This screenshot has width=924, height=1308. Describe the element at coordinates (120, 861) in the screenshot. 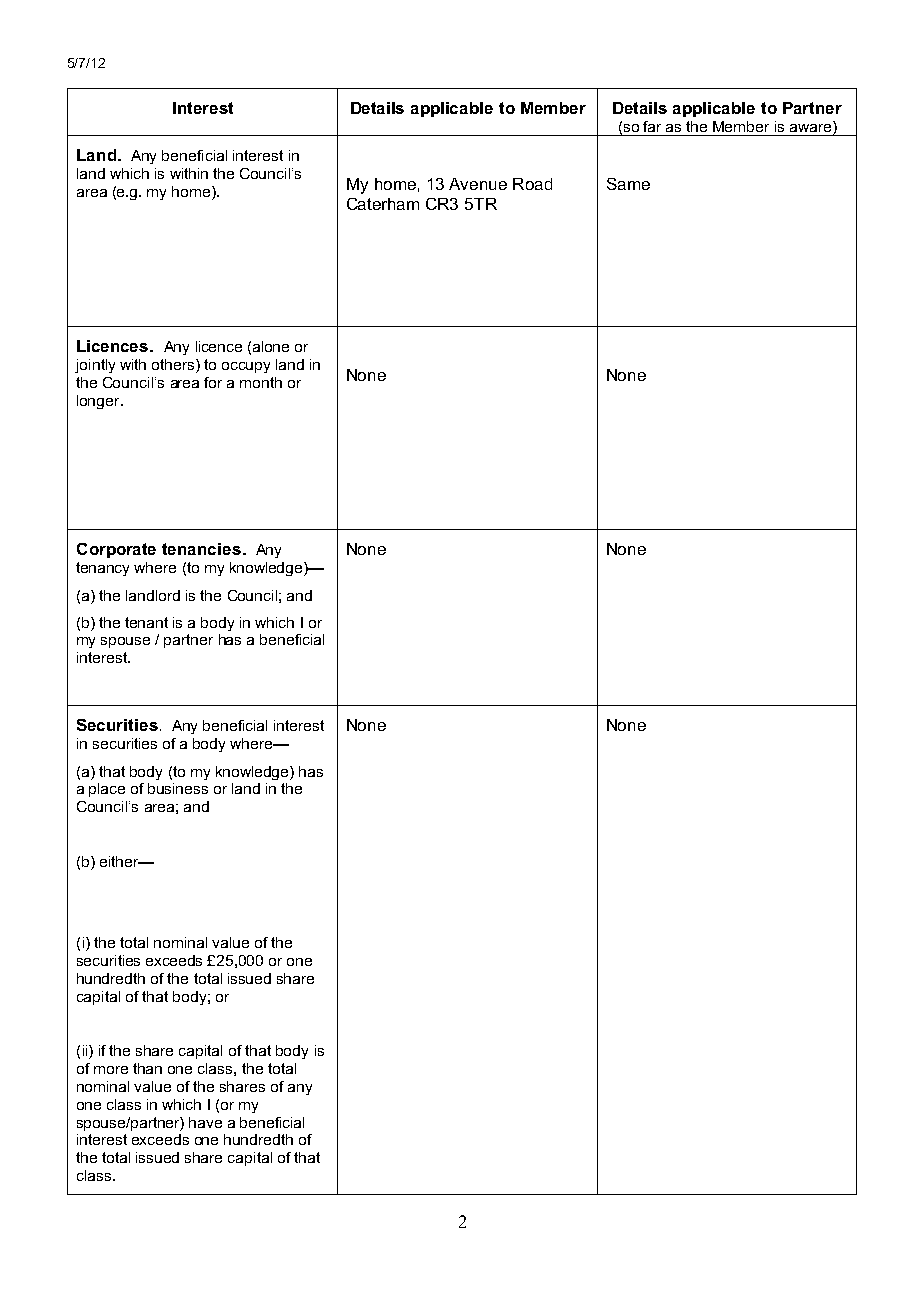

I see `either` at that location.
